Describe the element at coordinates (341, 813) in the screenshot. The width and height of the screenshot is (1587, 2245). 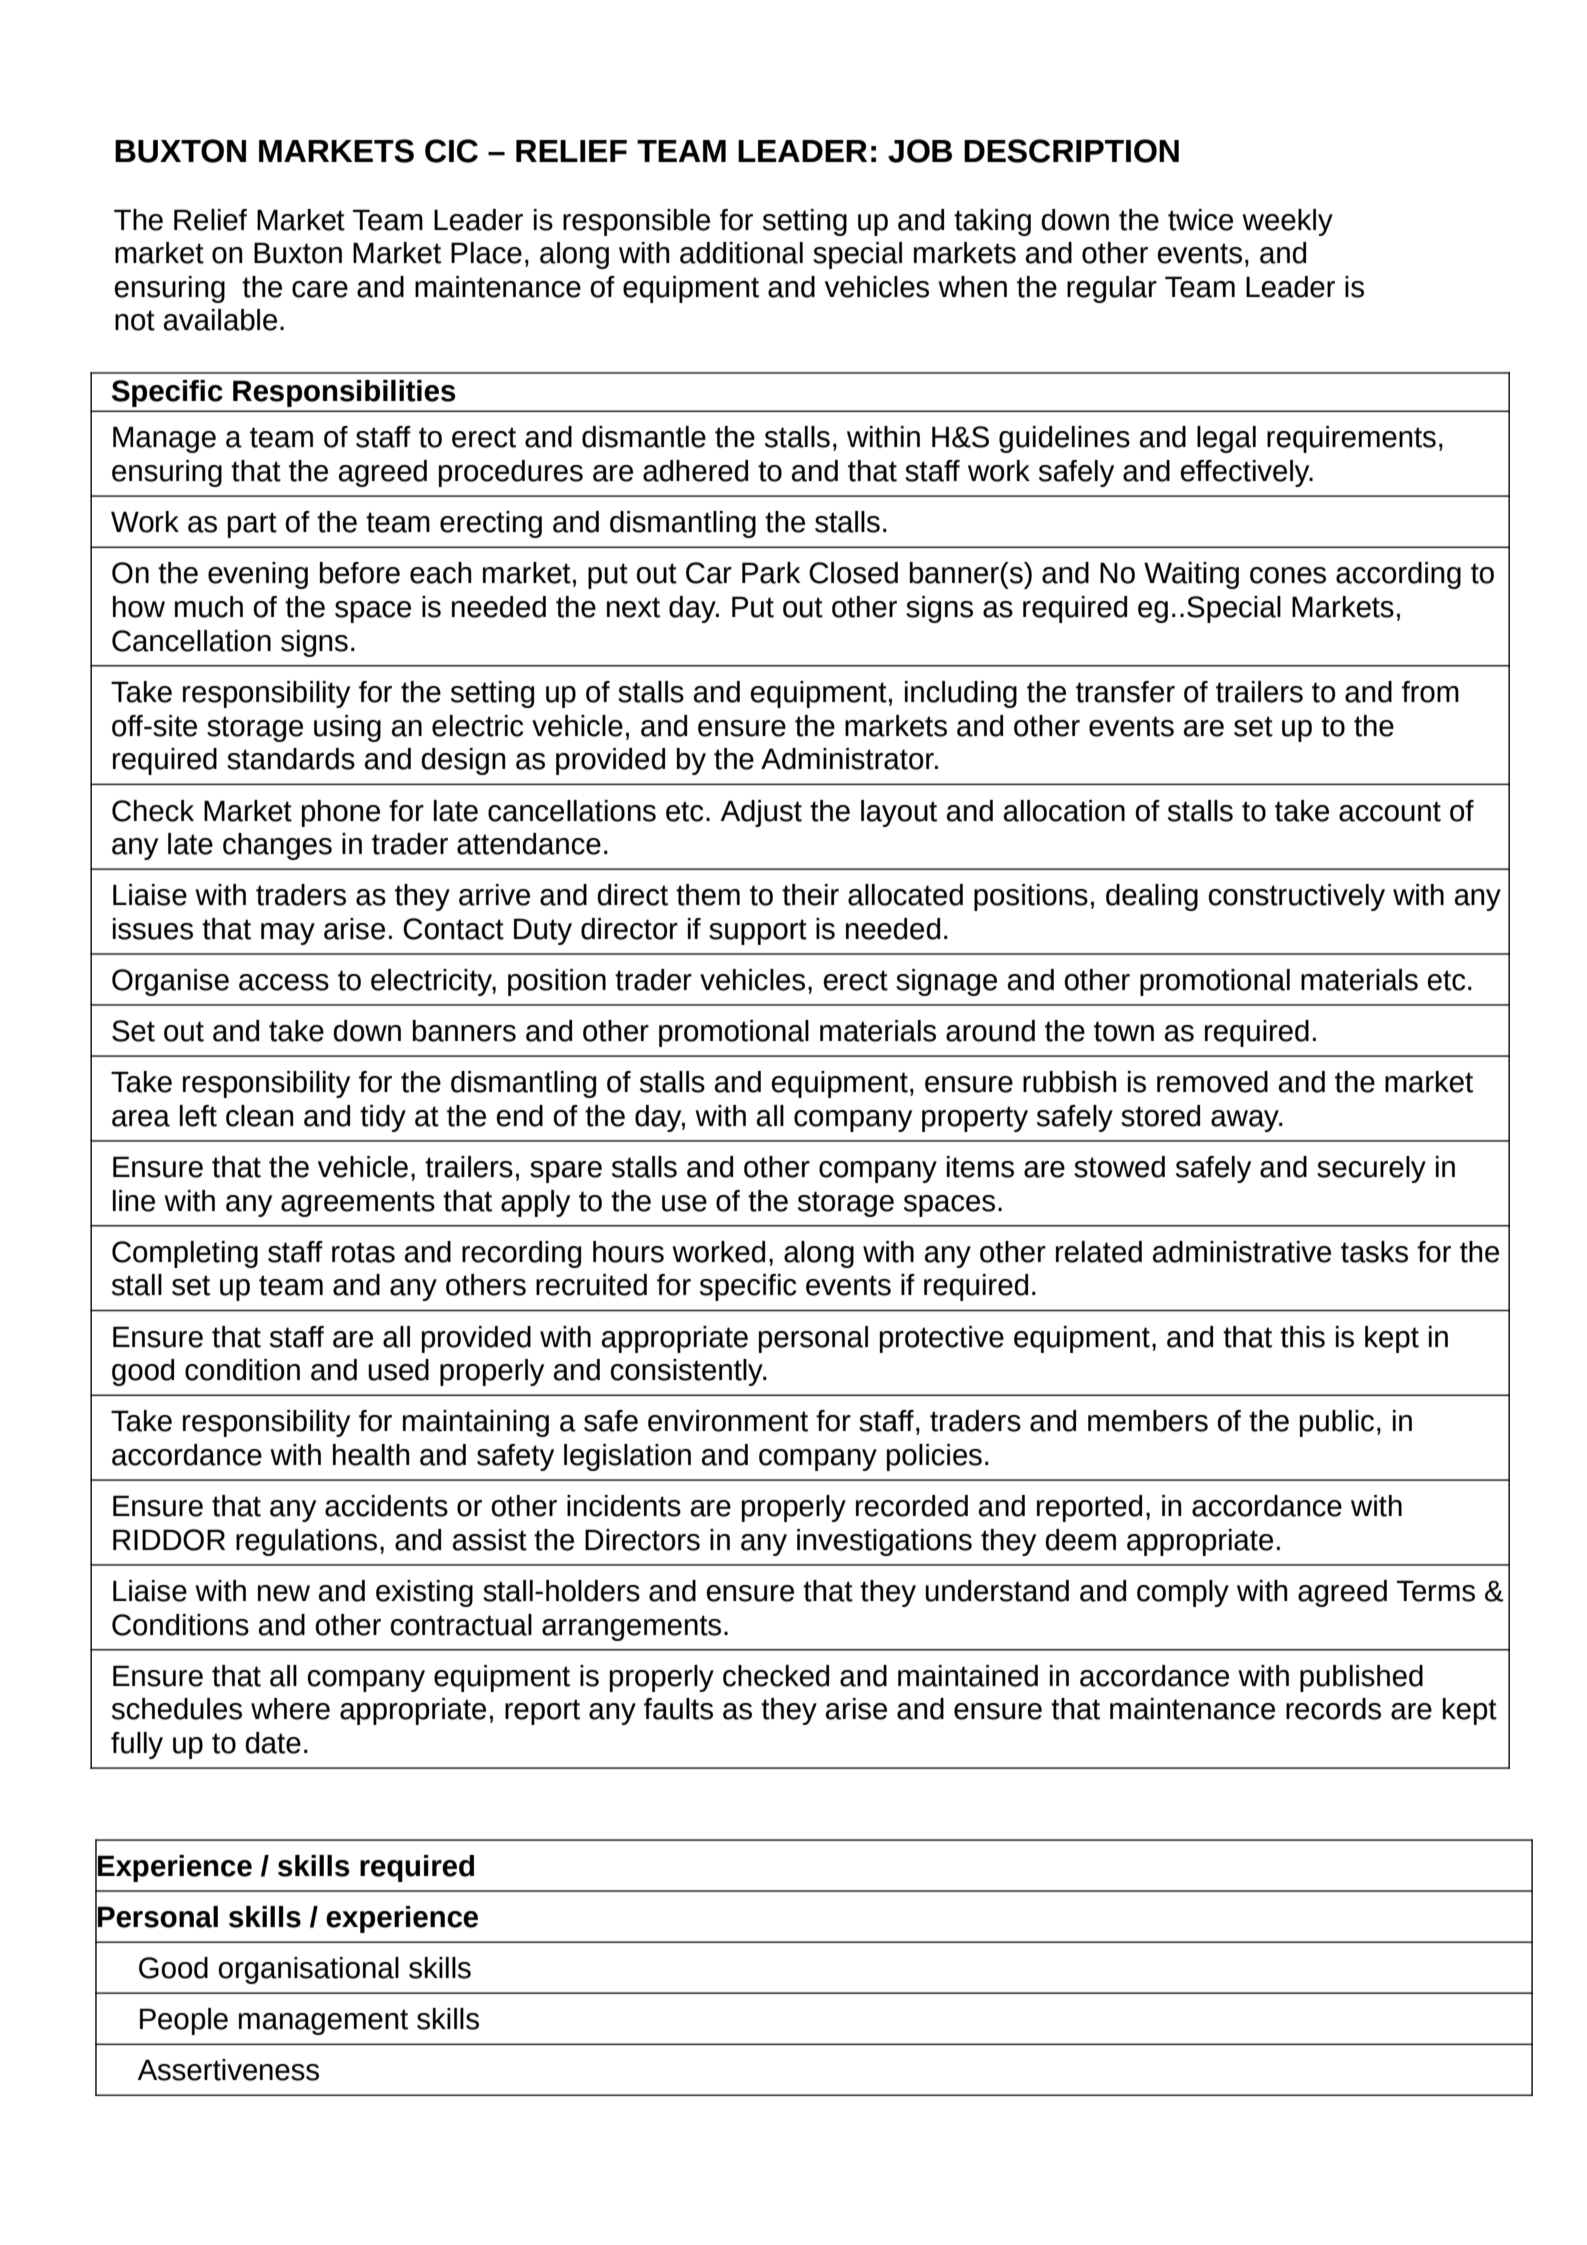
I see `phone` at that location.
